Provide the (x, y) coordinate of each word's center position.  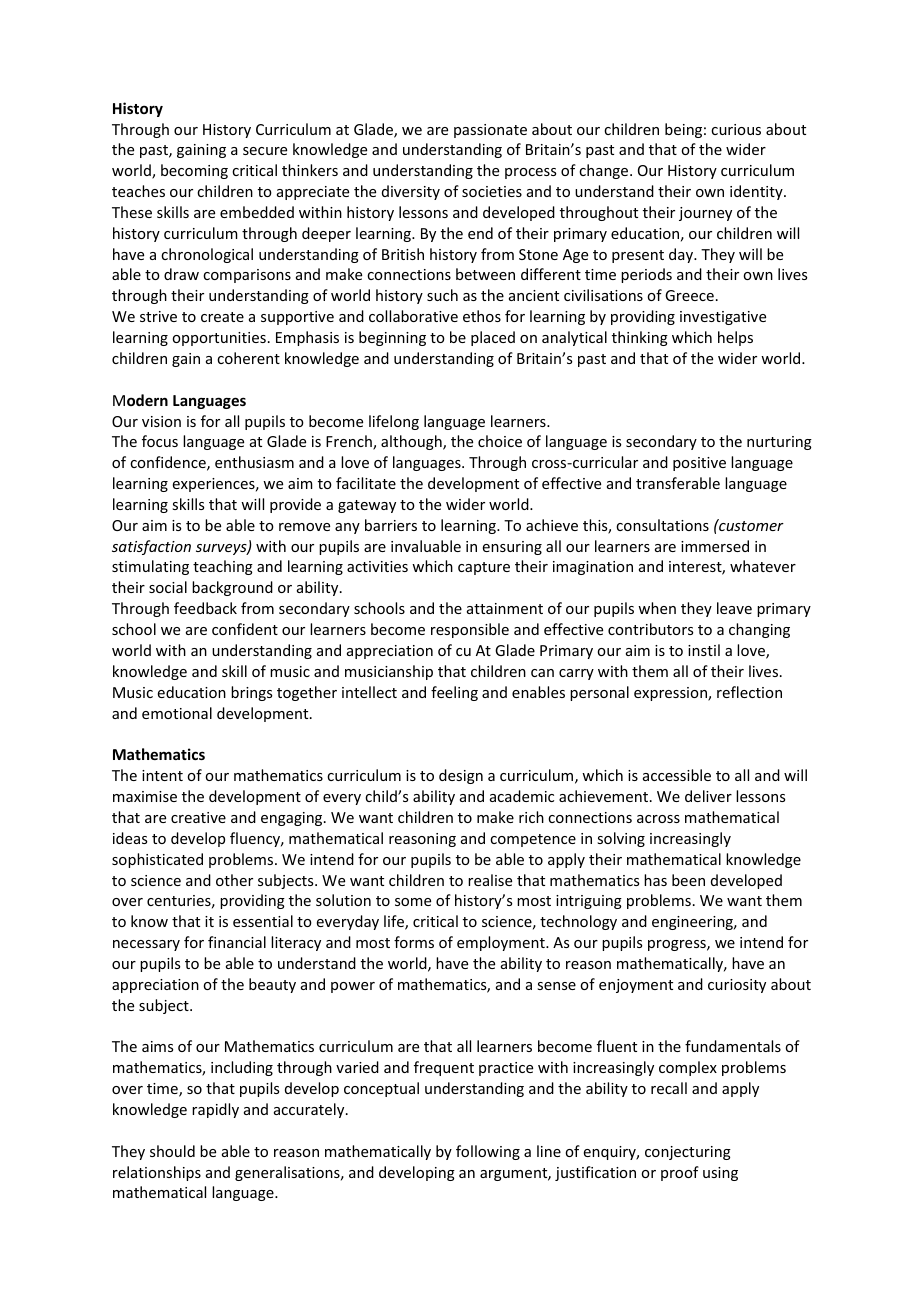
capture (484, 568)
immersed (715, 546)
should (172, 1151)
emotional (177, 713)
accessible (677, 775)
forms (414, 942)
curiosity (737, 986)
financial (237, 942)
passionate (490, 131)
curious (736, 129)
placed (493, 338)
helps (735, 338)
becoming (194, 171)
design (461, 776)
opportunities (219, 339)
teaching (223, 567)
